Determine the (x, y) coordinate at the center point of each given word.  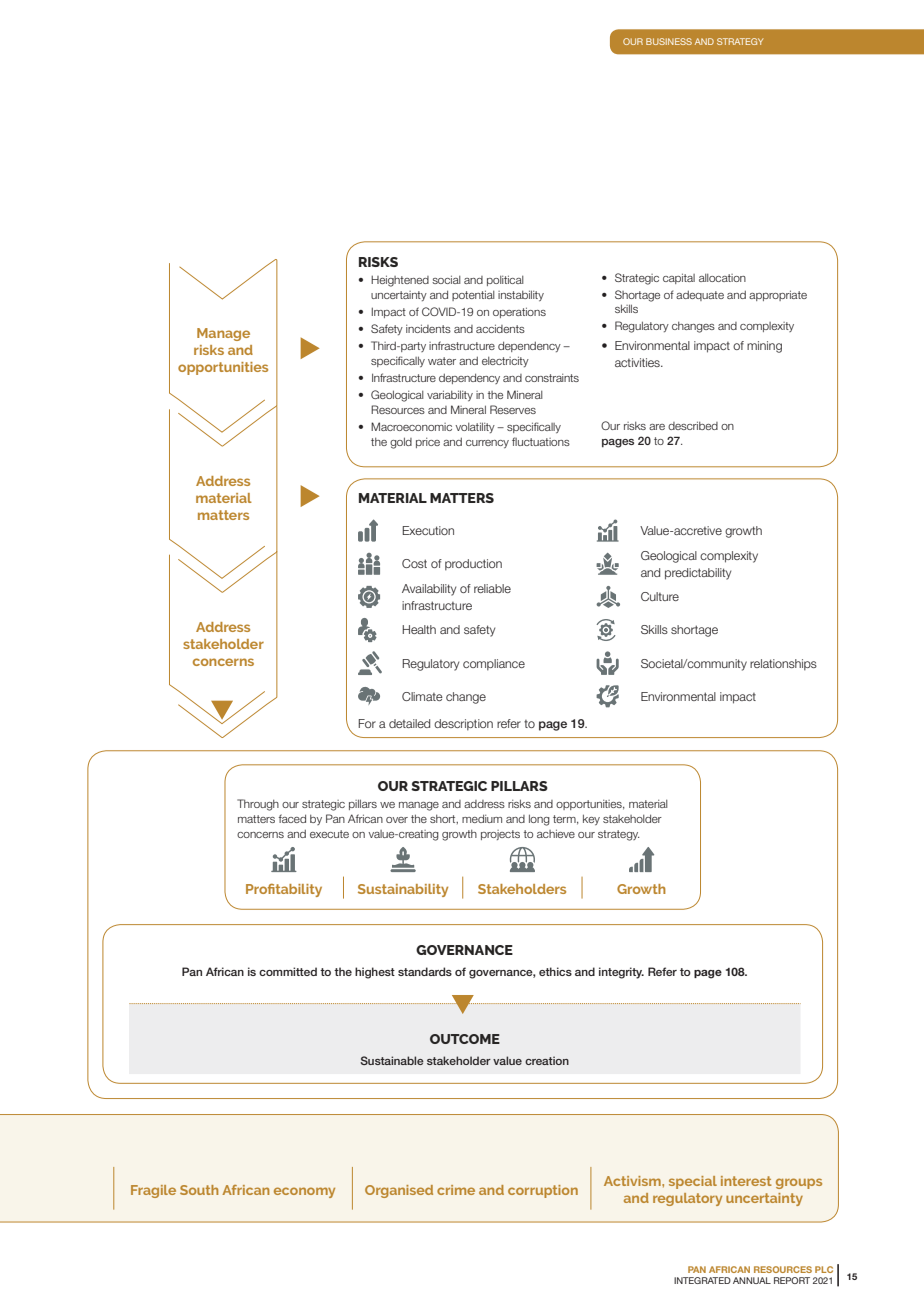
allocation (722, 278)
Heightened (400, 281)
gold (401, 443)
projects (500, 835)
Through (258, 805)
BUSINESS (669, 41)
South (199, 1190)
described (693, 425)
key (591, 819)
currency (487, 444)
